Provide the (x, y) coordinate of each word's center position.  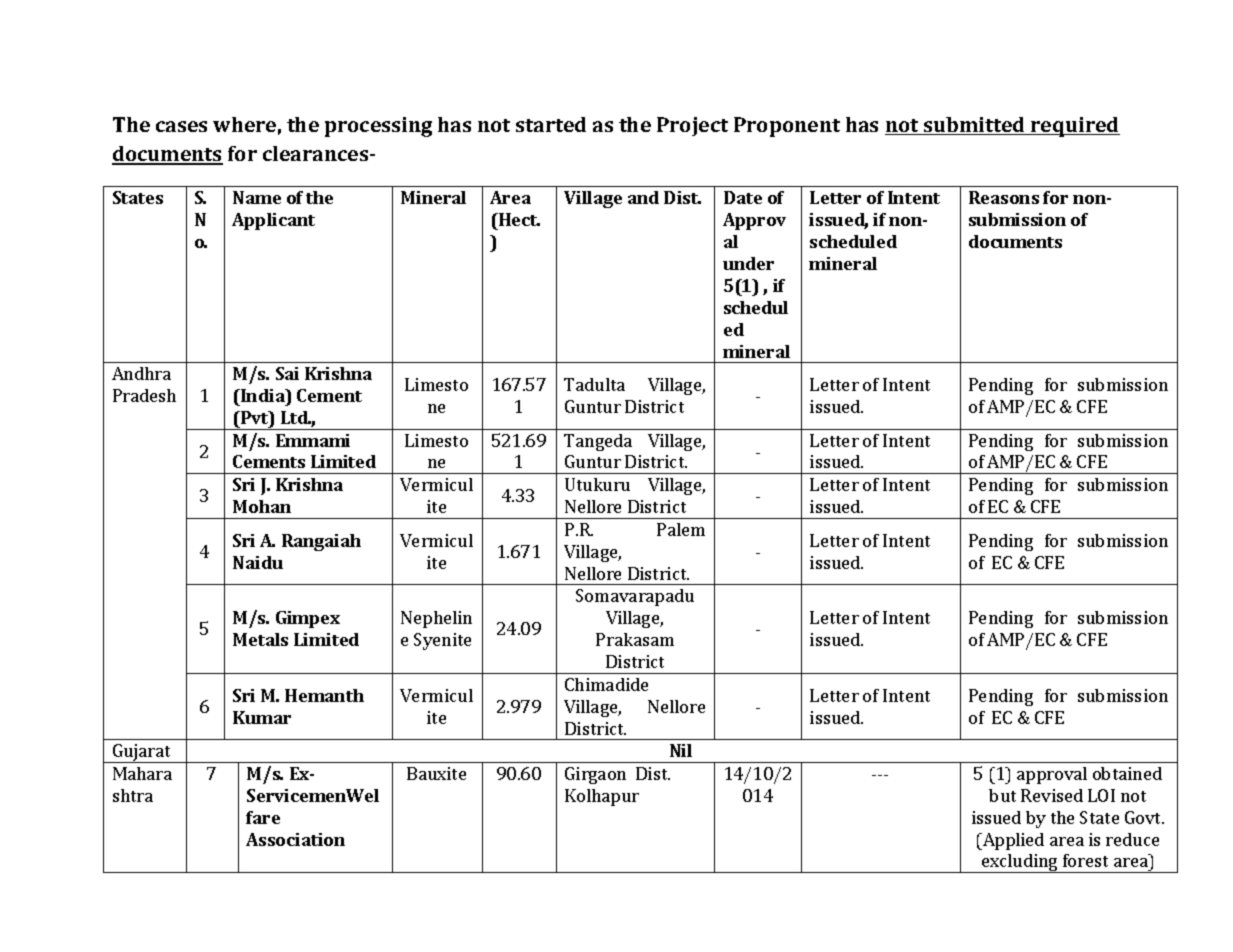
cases (181, 126)
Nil (681, 750)
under (748, 263)
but (1002, 795)
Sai (287, 373)
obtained (1127, 773)
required (1074, 127)
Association (295, 839)
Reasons (1004, 197)
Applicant (273, 221)
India (263, 395)
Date (743, 197)
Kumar (262, 717)
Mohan (262, 506)
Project (692, 126)
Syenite (442, 641)
